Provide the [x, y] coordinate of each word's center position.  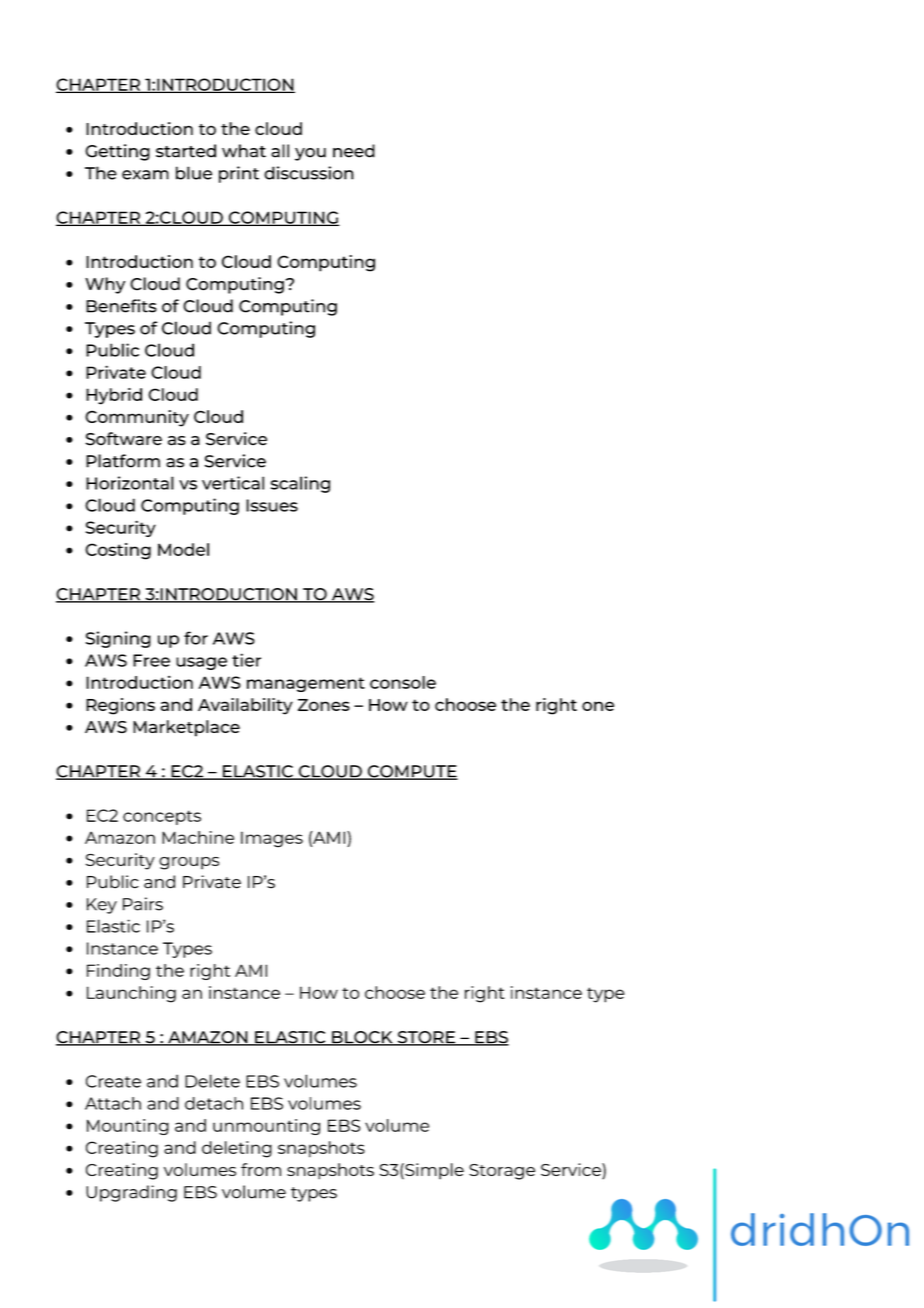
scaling [300, 484]
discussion [309, 173]
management [306, 684]
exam [145, 175]
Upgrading [131, 1193]
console [403, 682]
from [261, 1169]
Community [137, 418]
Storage [502, 1172]
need [354, 151]
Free [151, 660]
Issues [272, 505]
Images [272, 839]
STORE [426, 1038]
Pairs [143, 904]
